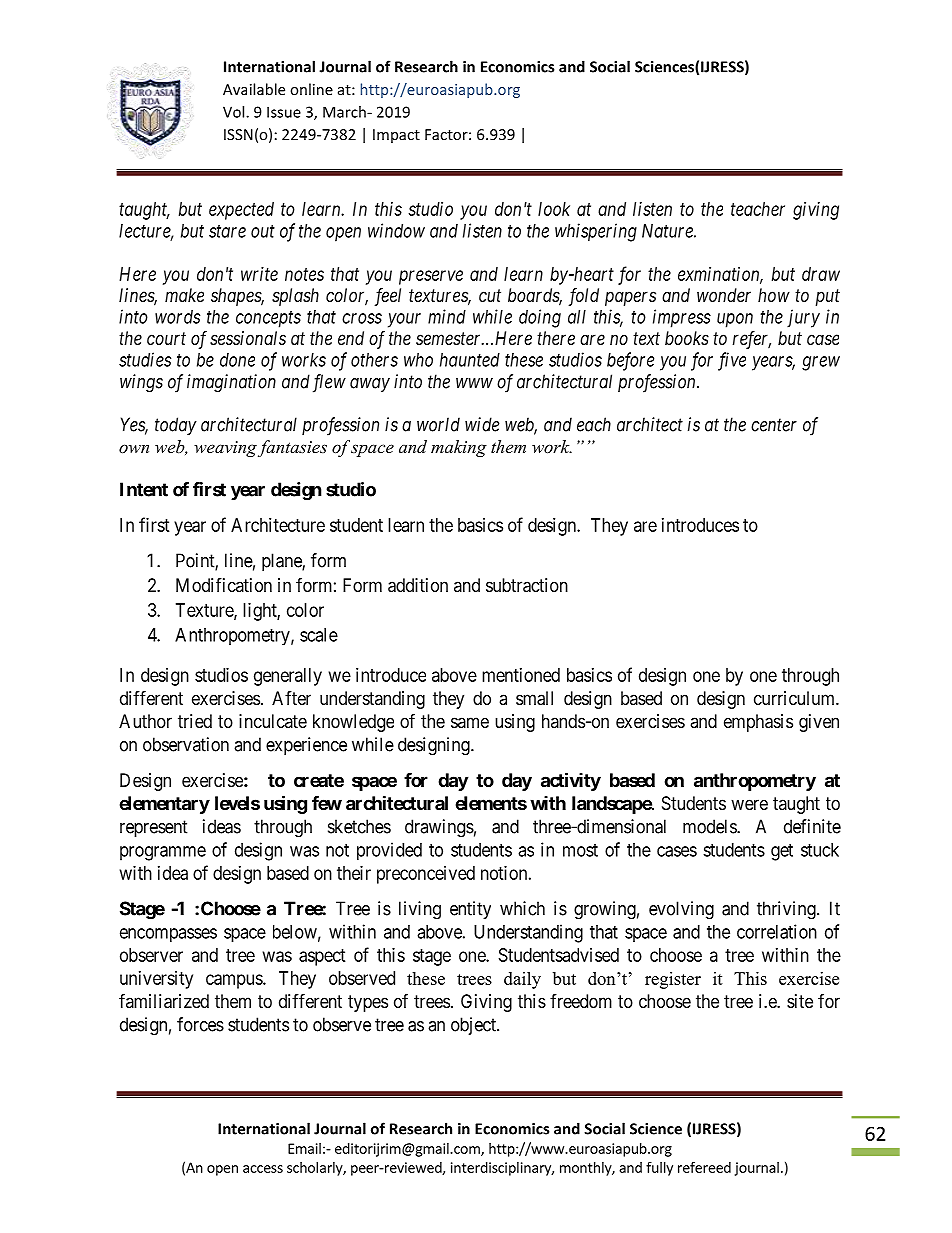 This screenshot has width=952, height=1233. I want to click on access, so click(263, 1169).
